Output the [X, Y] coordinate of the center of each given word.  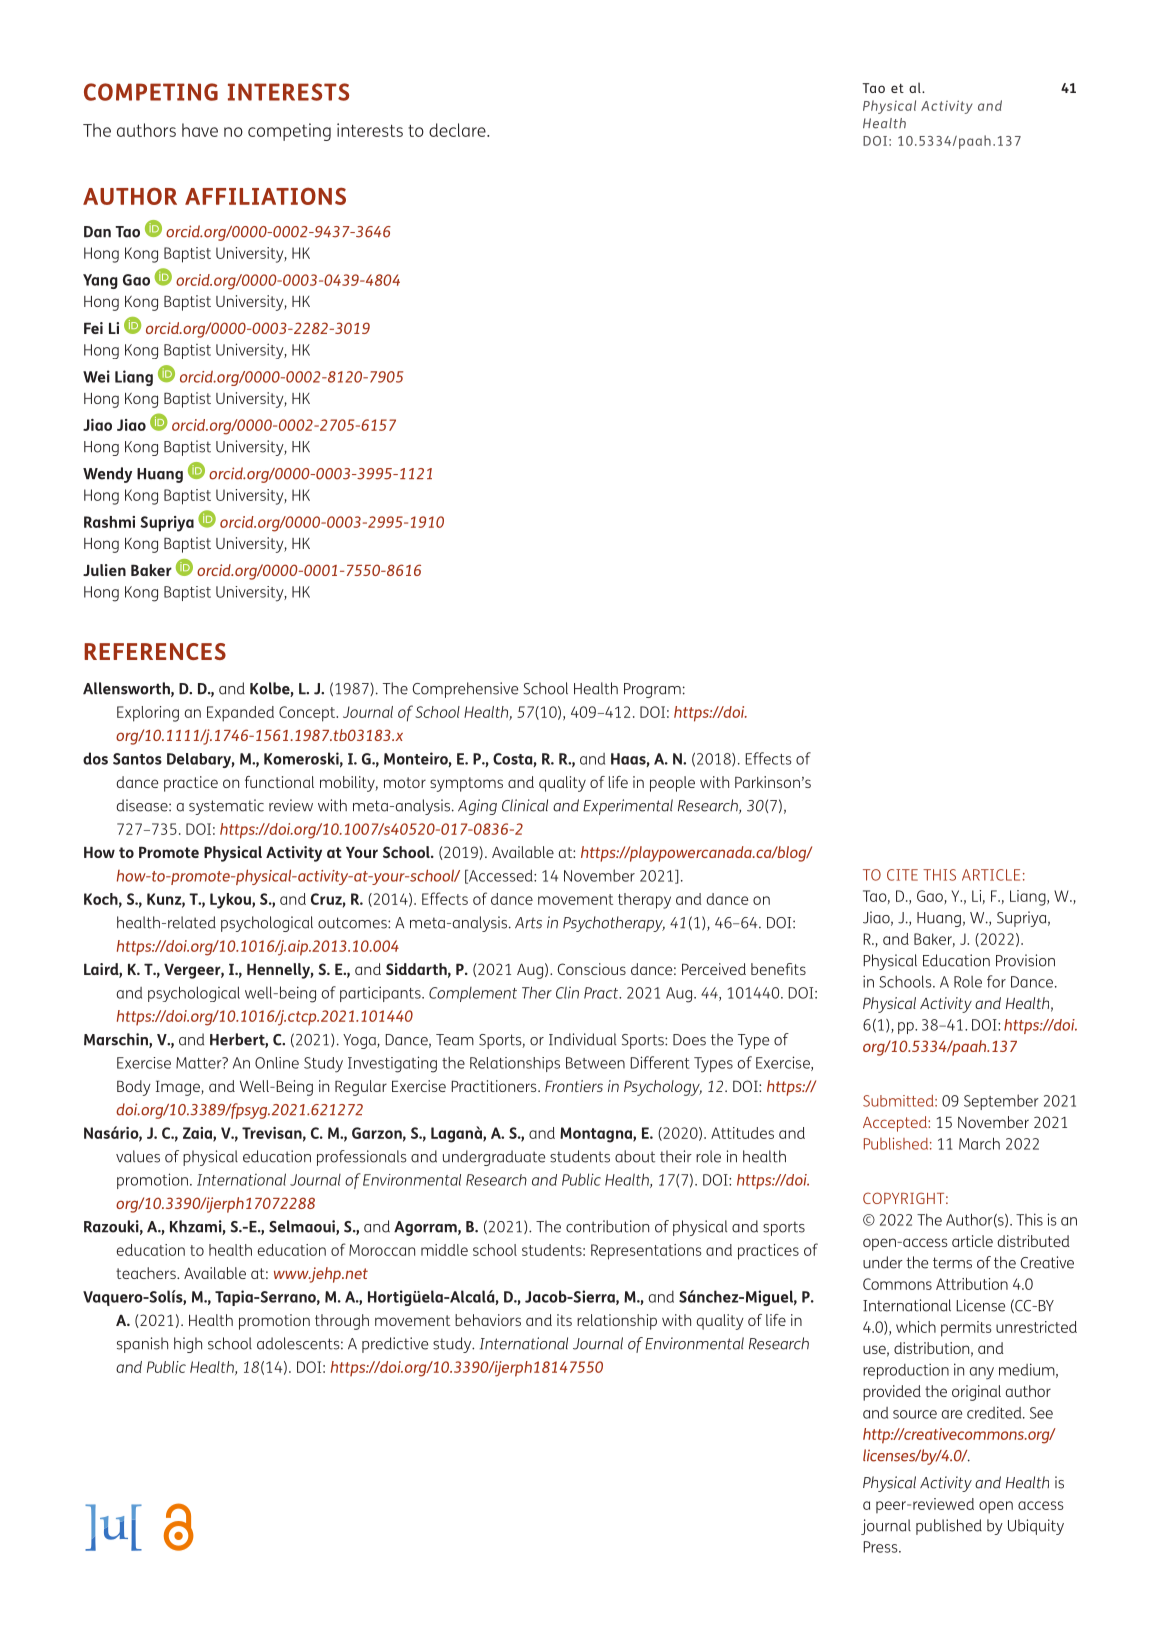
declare [458, 130]
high [188, 1345]
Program [652, 690]
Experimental [628, 807]
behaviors [488, 1320]
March [979, 1143]
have [200, 130]
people [672, 784]
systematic [226, 807]
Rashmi [109, 522]
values [138, 1156]
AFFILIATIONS [265, 196]
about [635, 1156]
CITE [902, 875]
